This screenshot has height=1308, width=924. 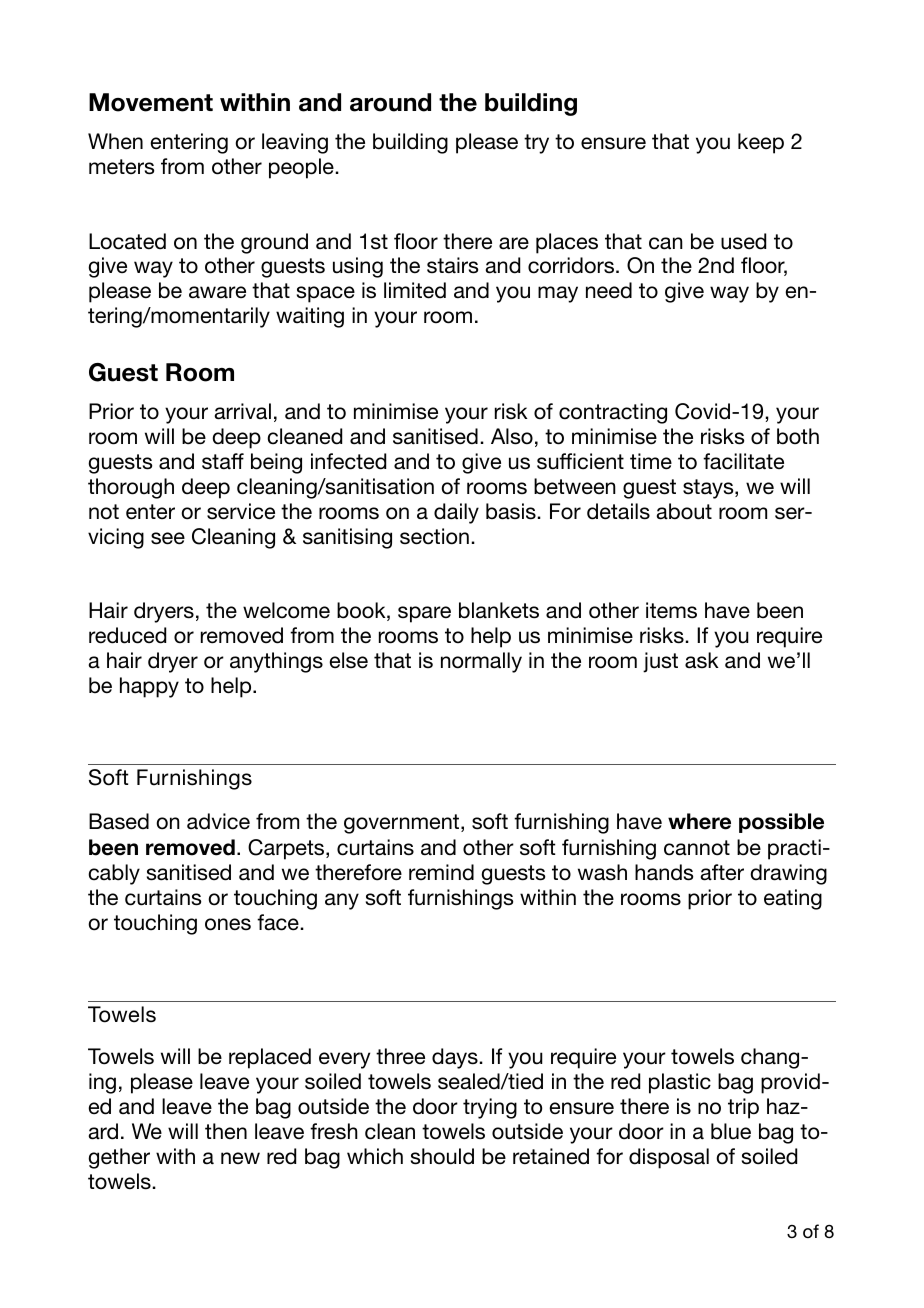 I want to click on blue, so click(x=731, y=1131).
